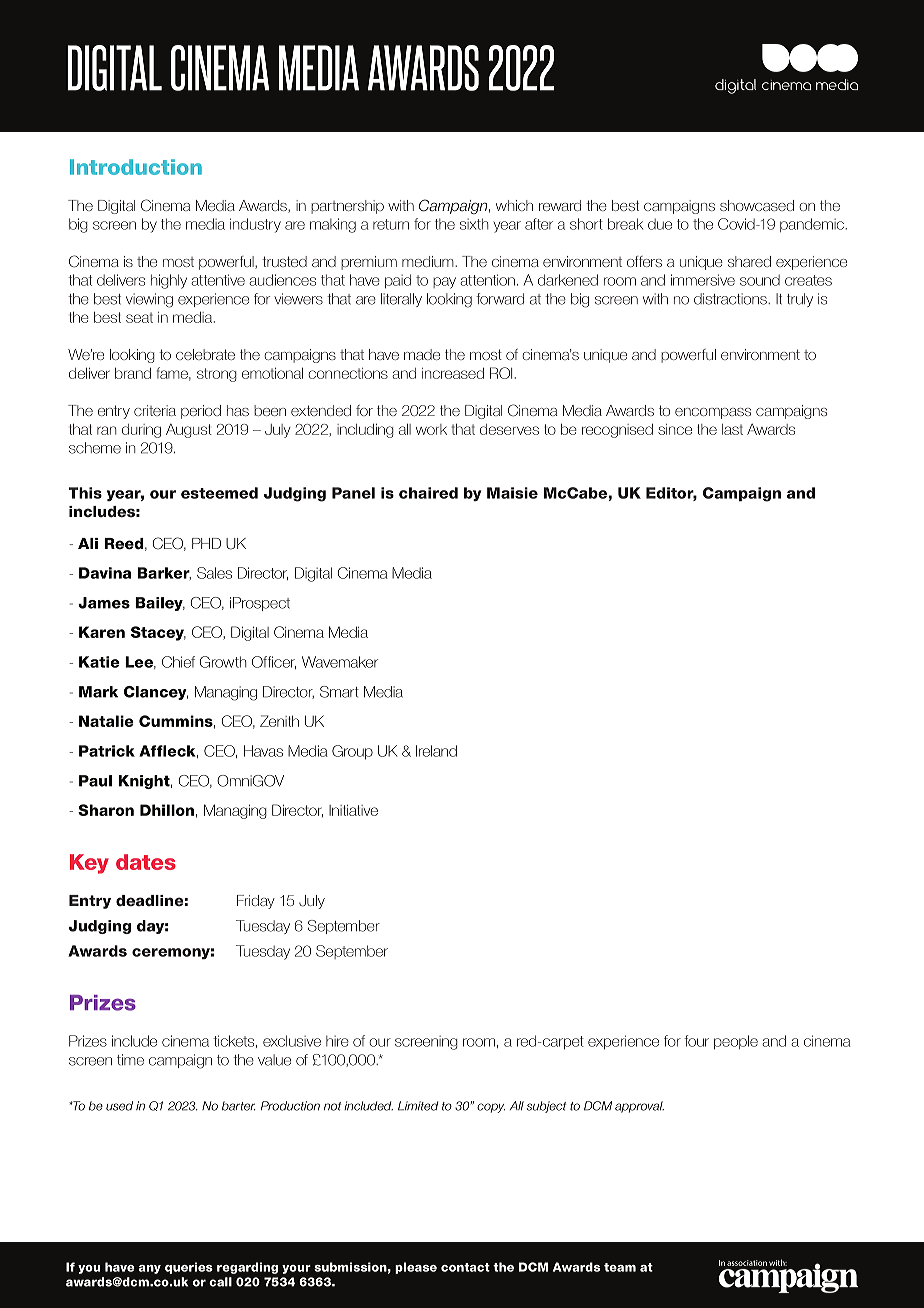  I want to click on Natalie, so click(106, 721).
